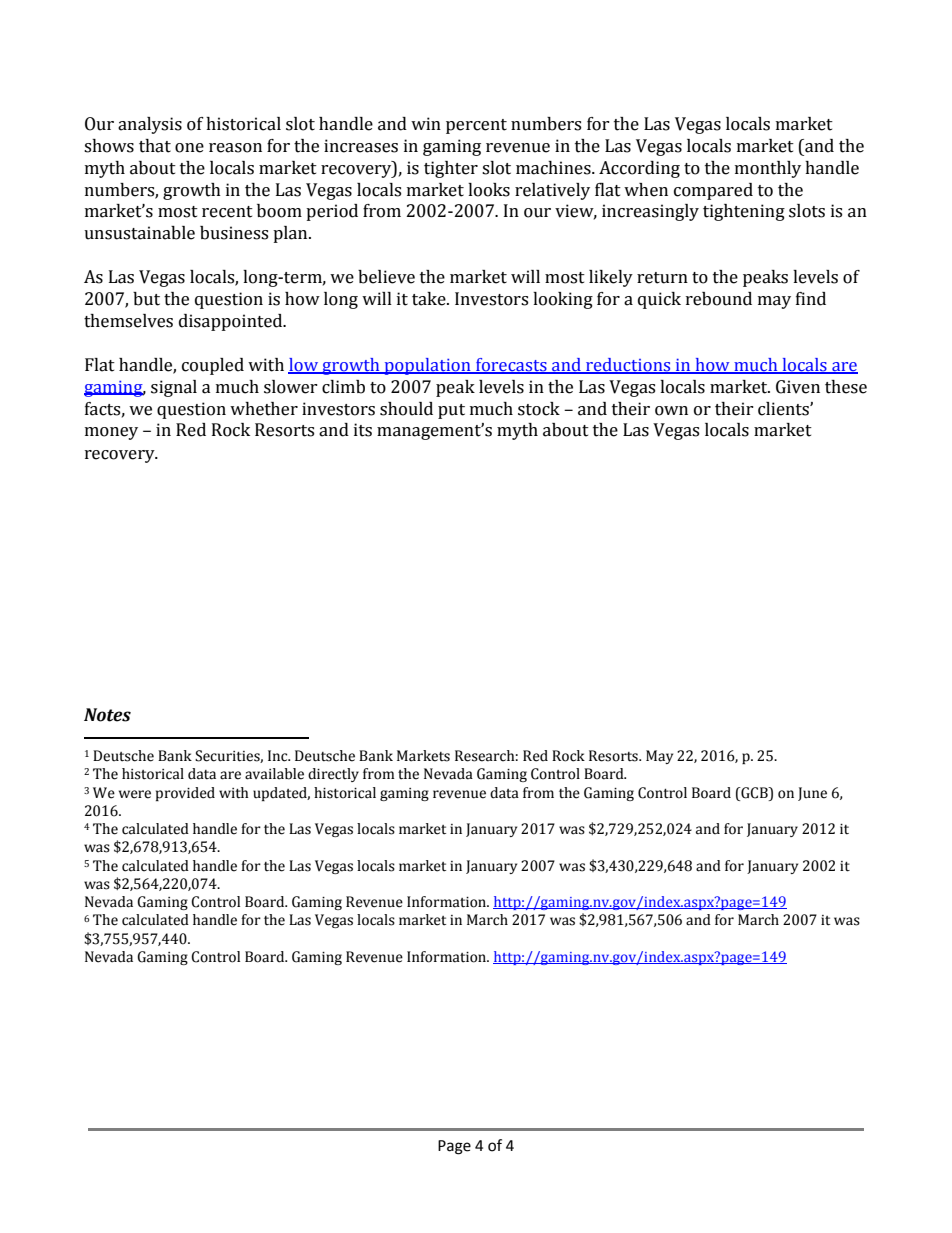 The image size is (952, 1233). I want to click on money, so click(111, 433).
